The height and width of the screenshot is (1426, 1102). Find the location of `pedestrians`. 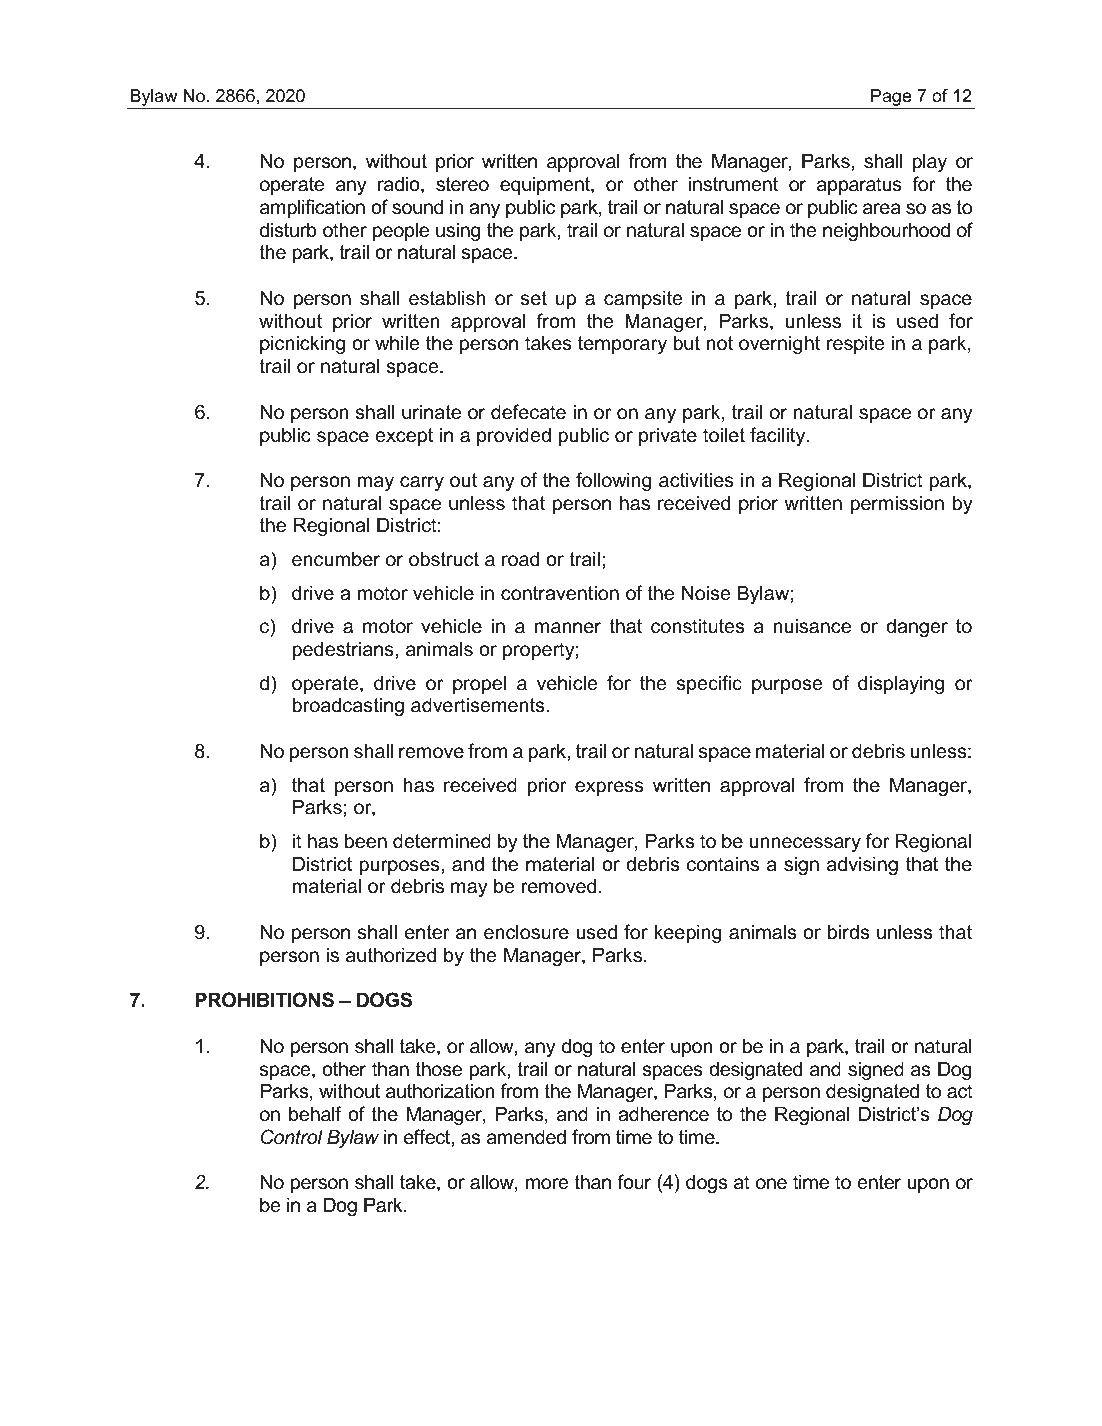

pedestrians is located at coordinates (344, 650).
